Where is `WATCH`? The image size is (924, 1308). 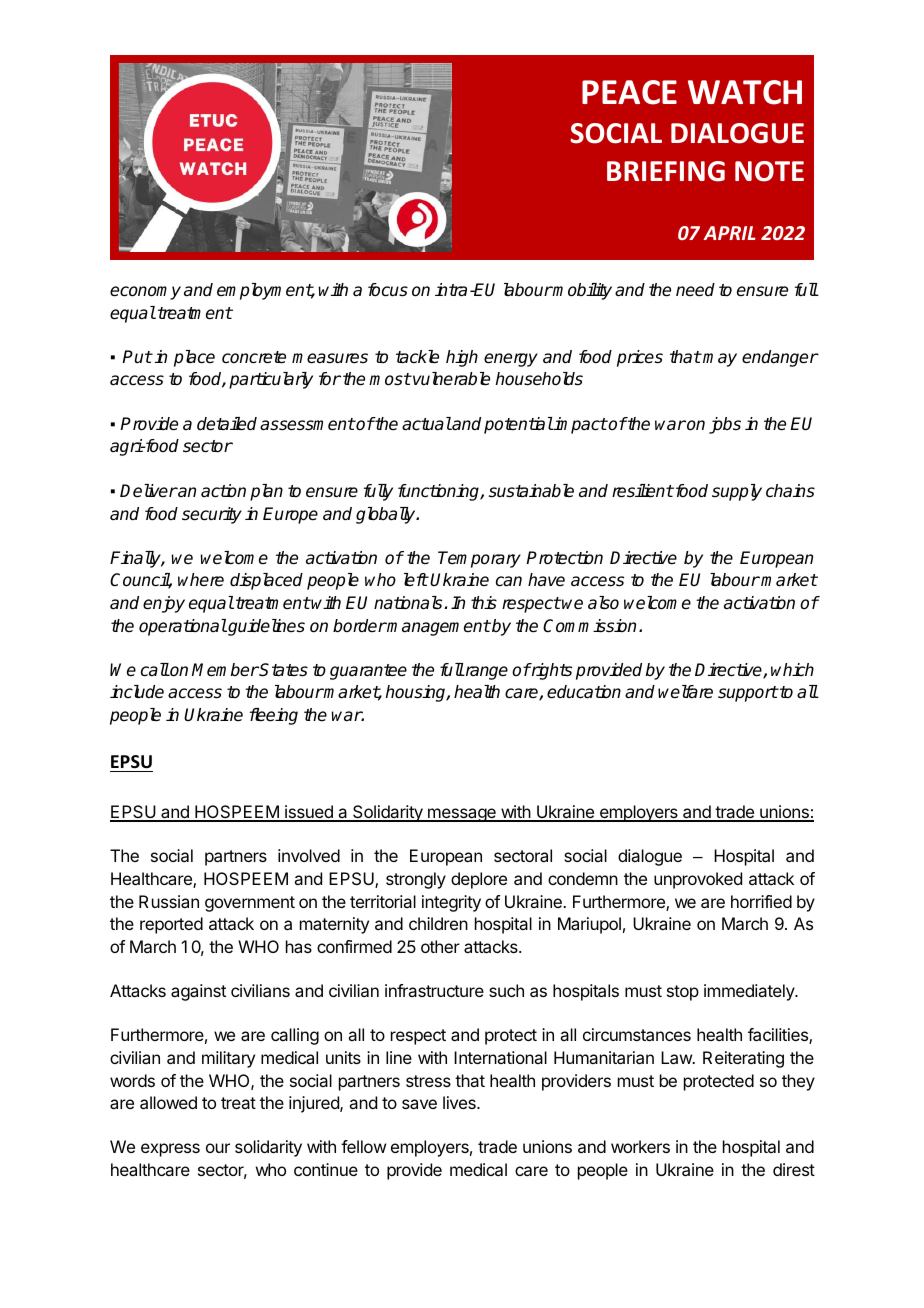 WATCH is located at coordinates (745, 92).
